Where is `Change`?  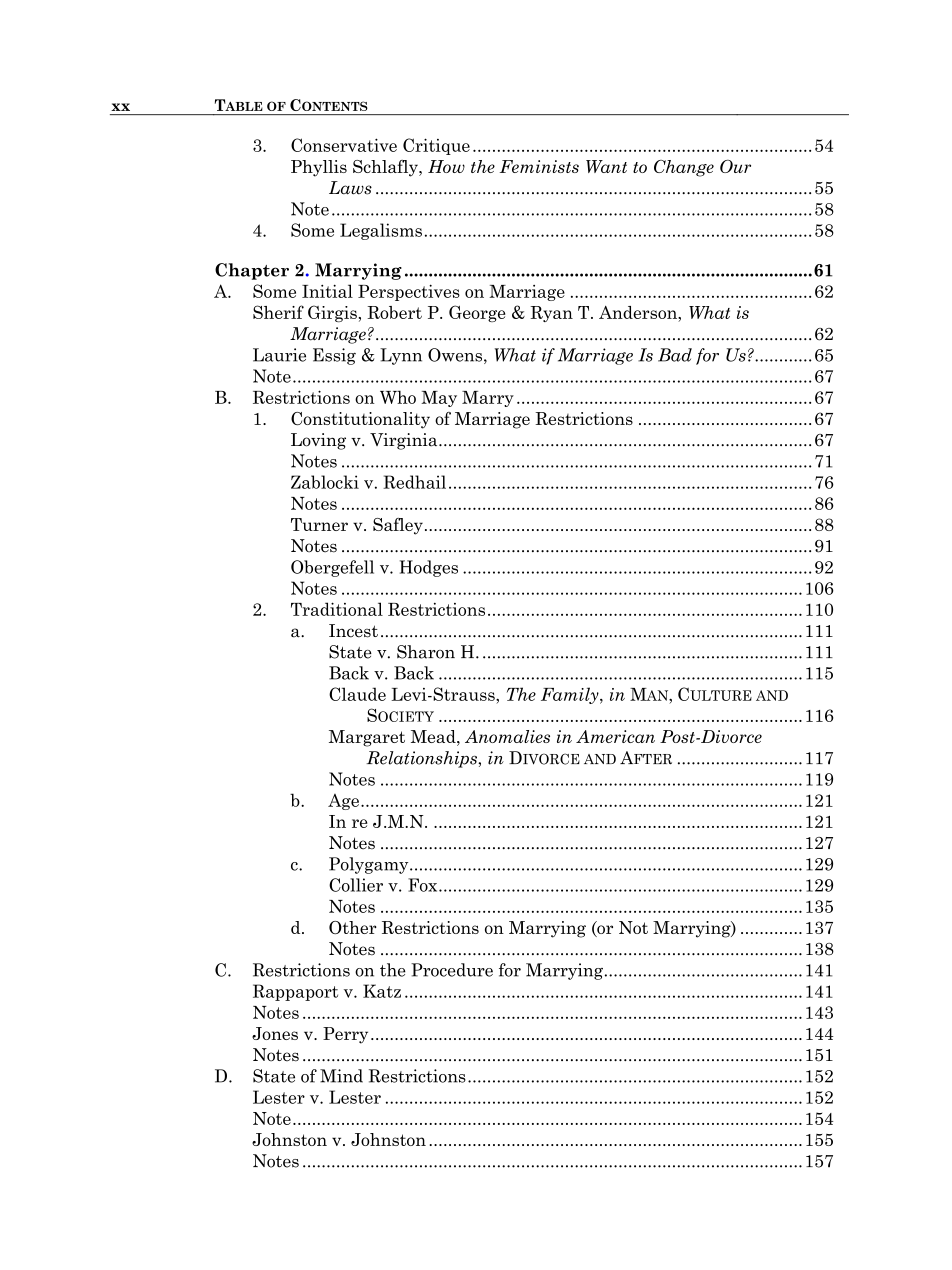 Change is located at coordinates (684, 168).
